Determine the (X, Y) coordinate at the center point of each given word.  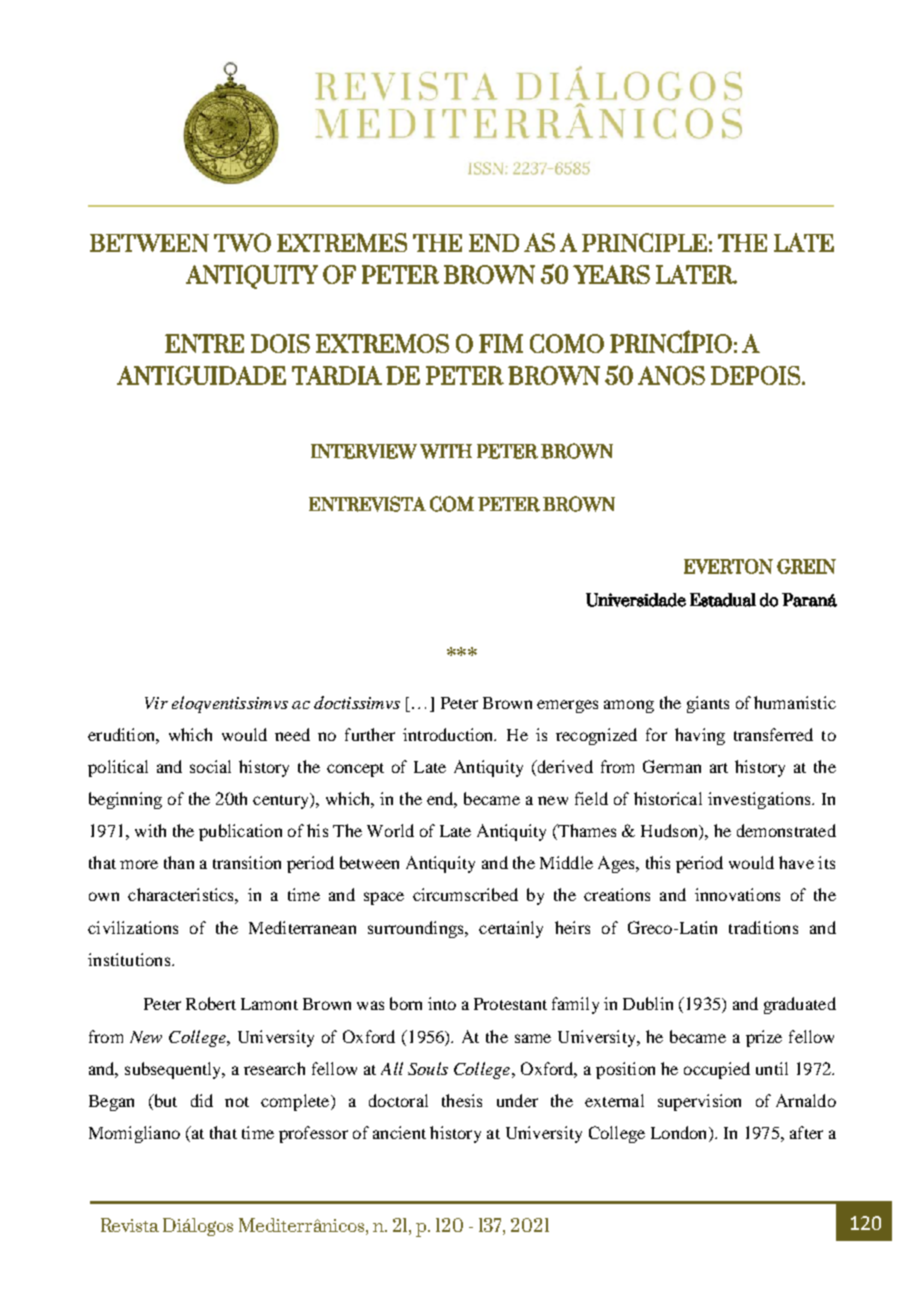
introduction (449, 734)
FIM (501, 343)
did (202, 1100)
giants (708, 704)
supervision (699, 1102)
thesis (462, 1100)
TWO (242, 242)
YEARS (611, 274)
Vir (156, 703)
